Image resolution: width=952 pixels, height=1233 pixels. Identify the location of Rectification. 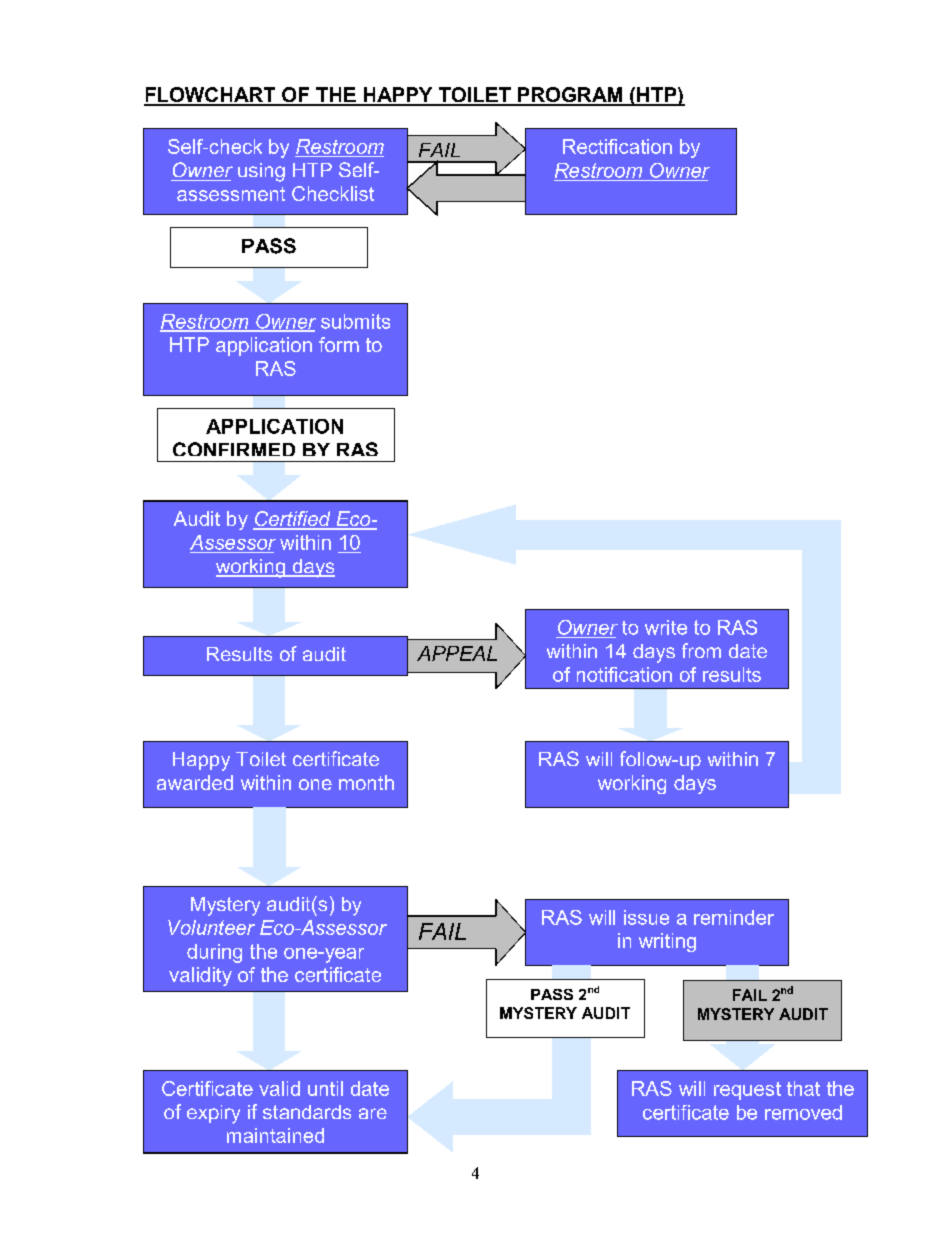
(617, 146).
